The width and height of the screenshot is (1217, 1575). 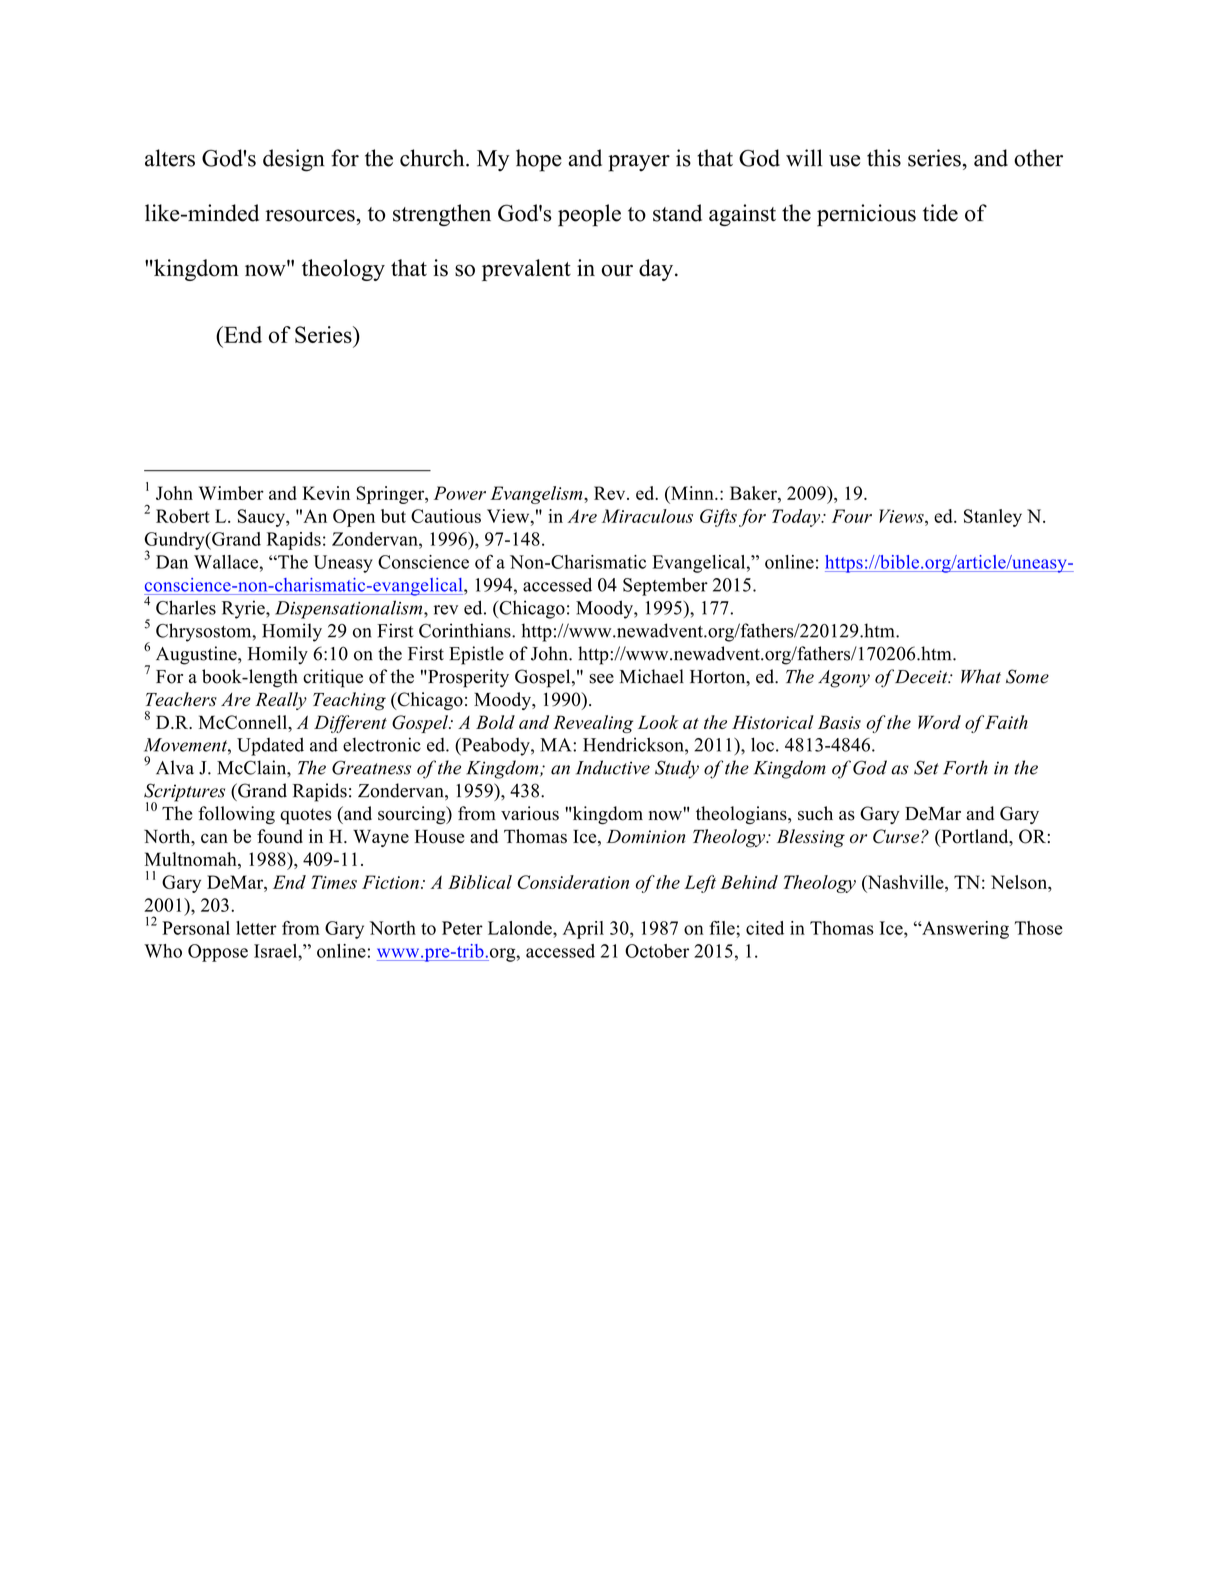 I want to click on resources, so click(x=310, y=216).
